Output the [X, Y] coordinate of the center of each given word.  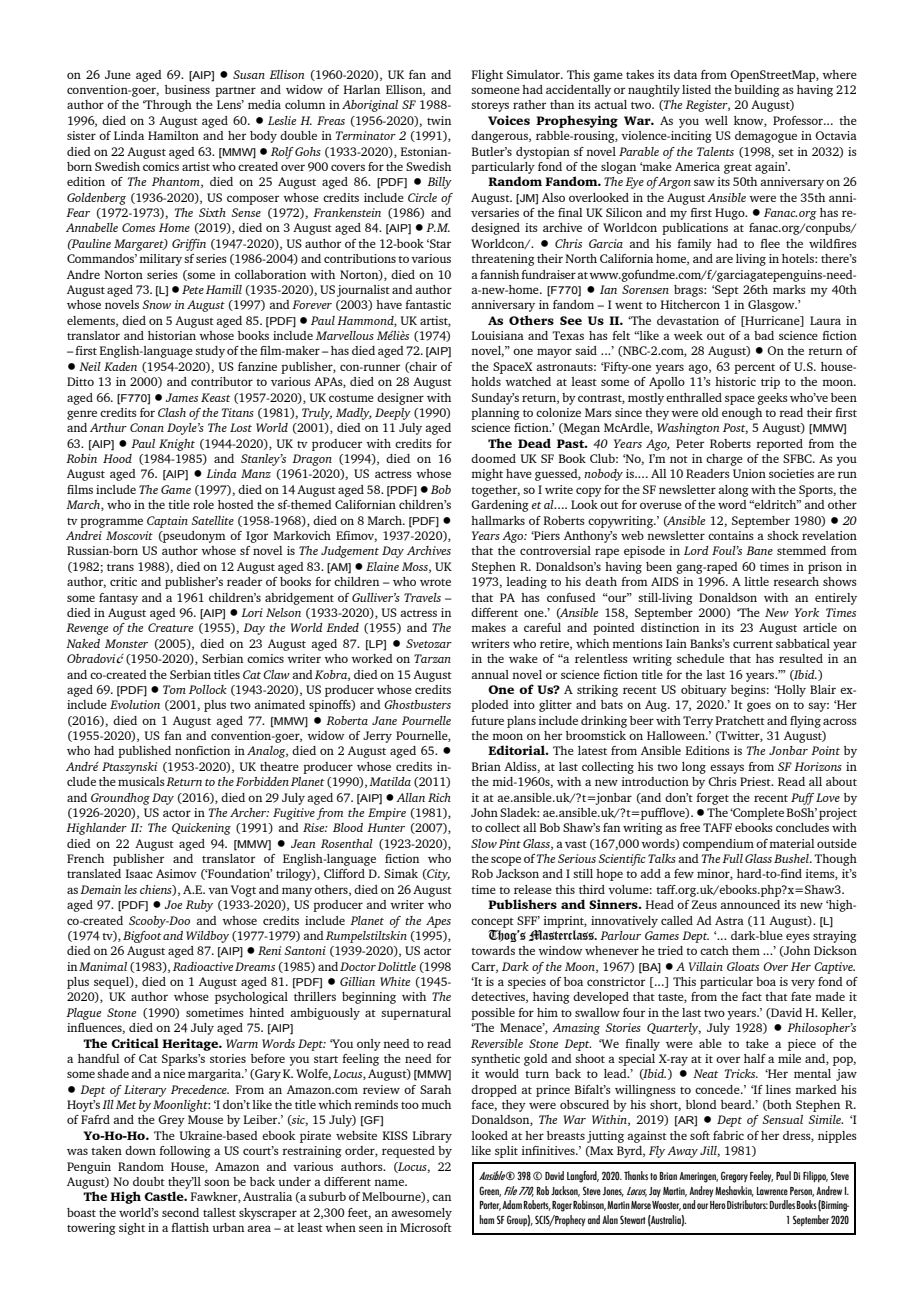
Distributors [747, 1204]
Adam [512, 1204]
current [753, 644]
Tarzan [432, 658]
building [757, 91]
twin [439, 120]
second [180, 1212]
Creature [170, 627]
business [187, 89]
